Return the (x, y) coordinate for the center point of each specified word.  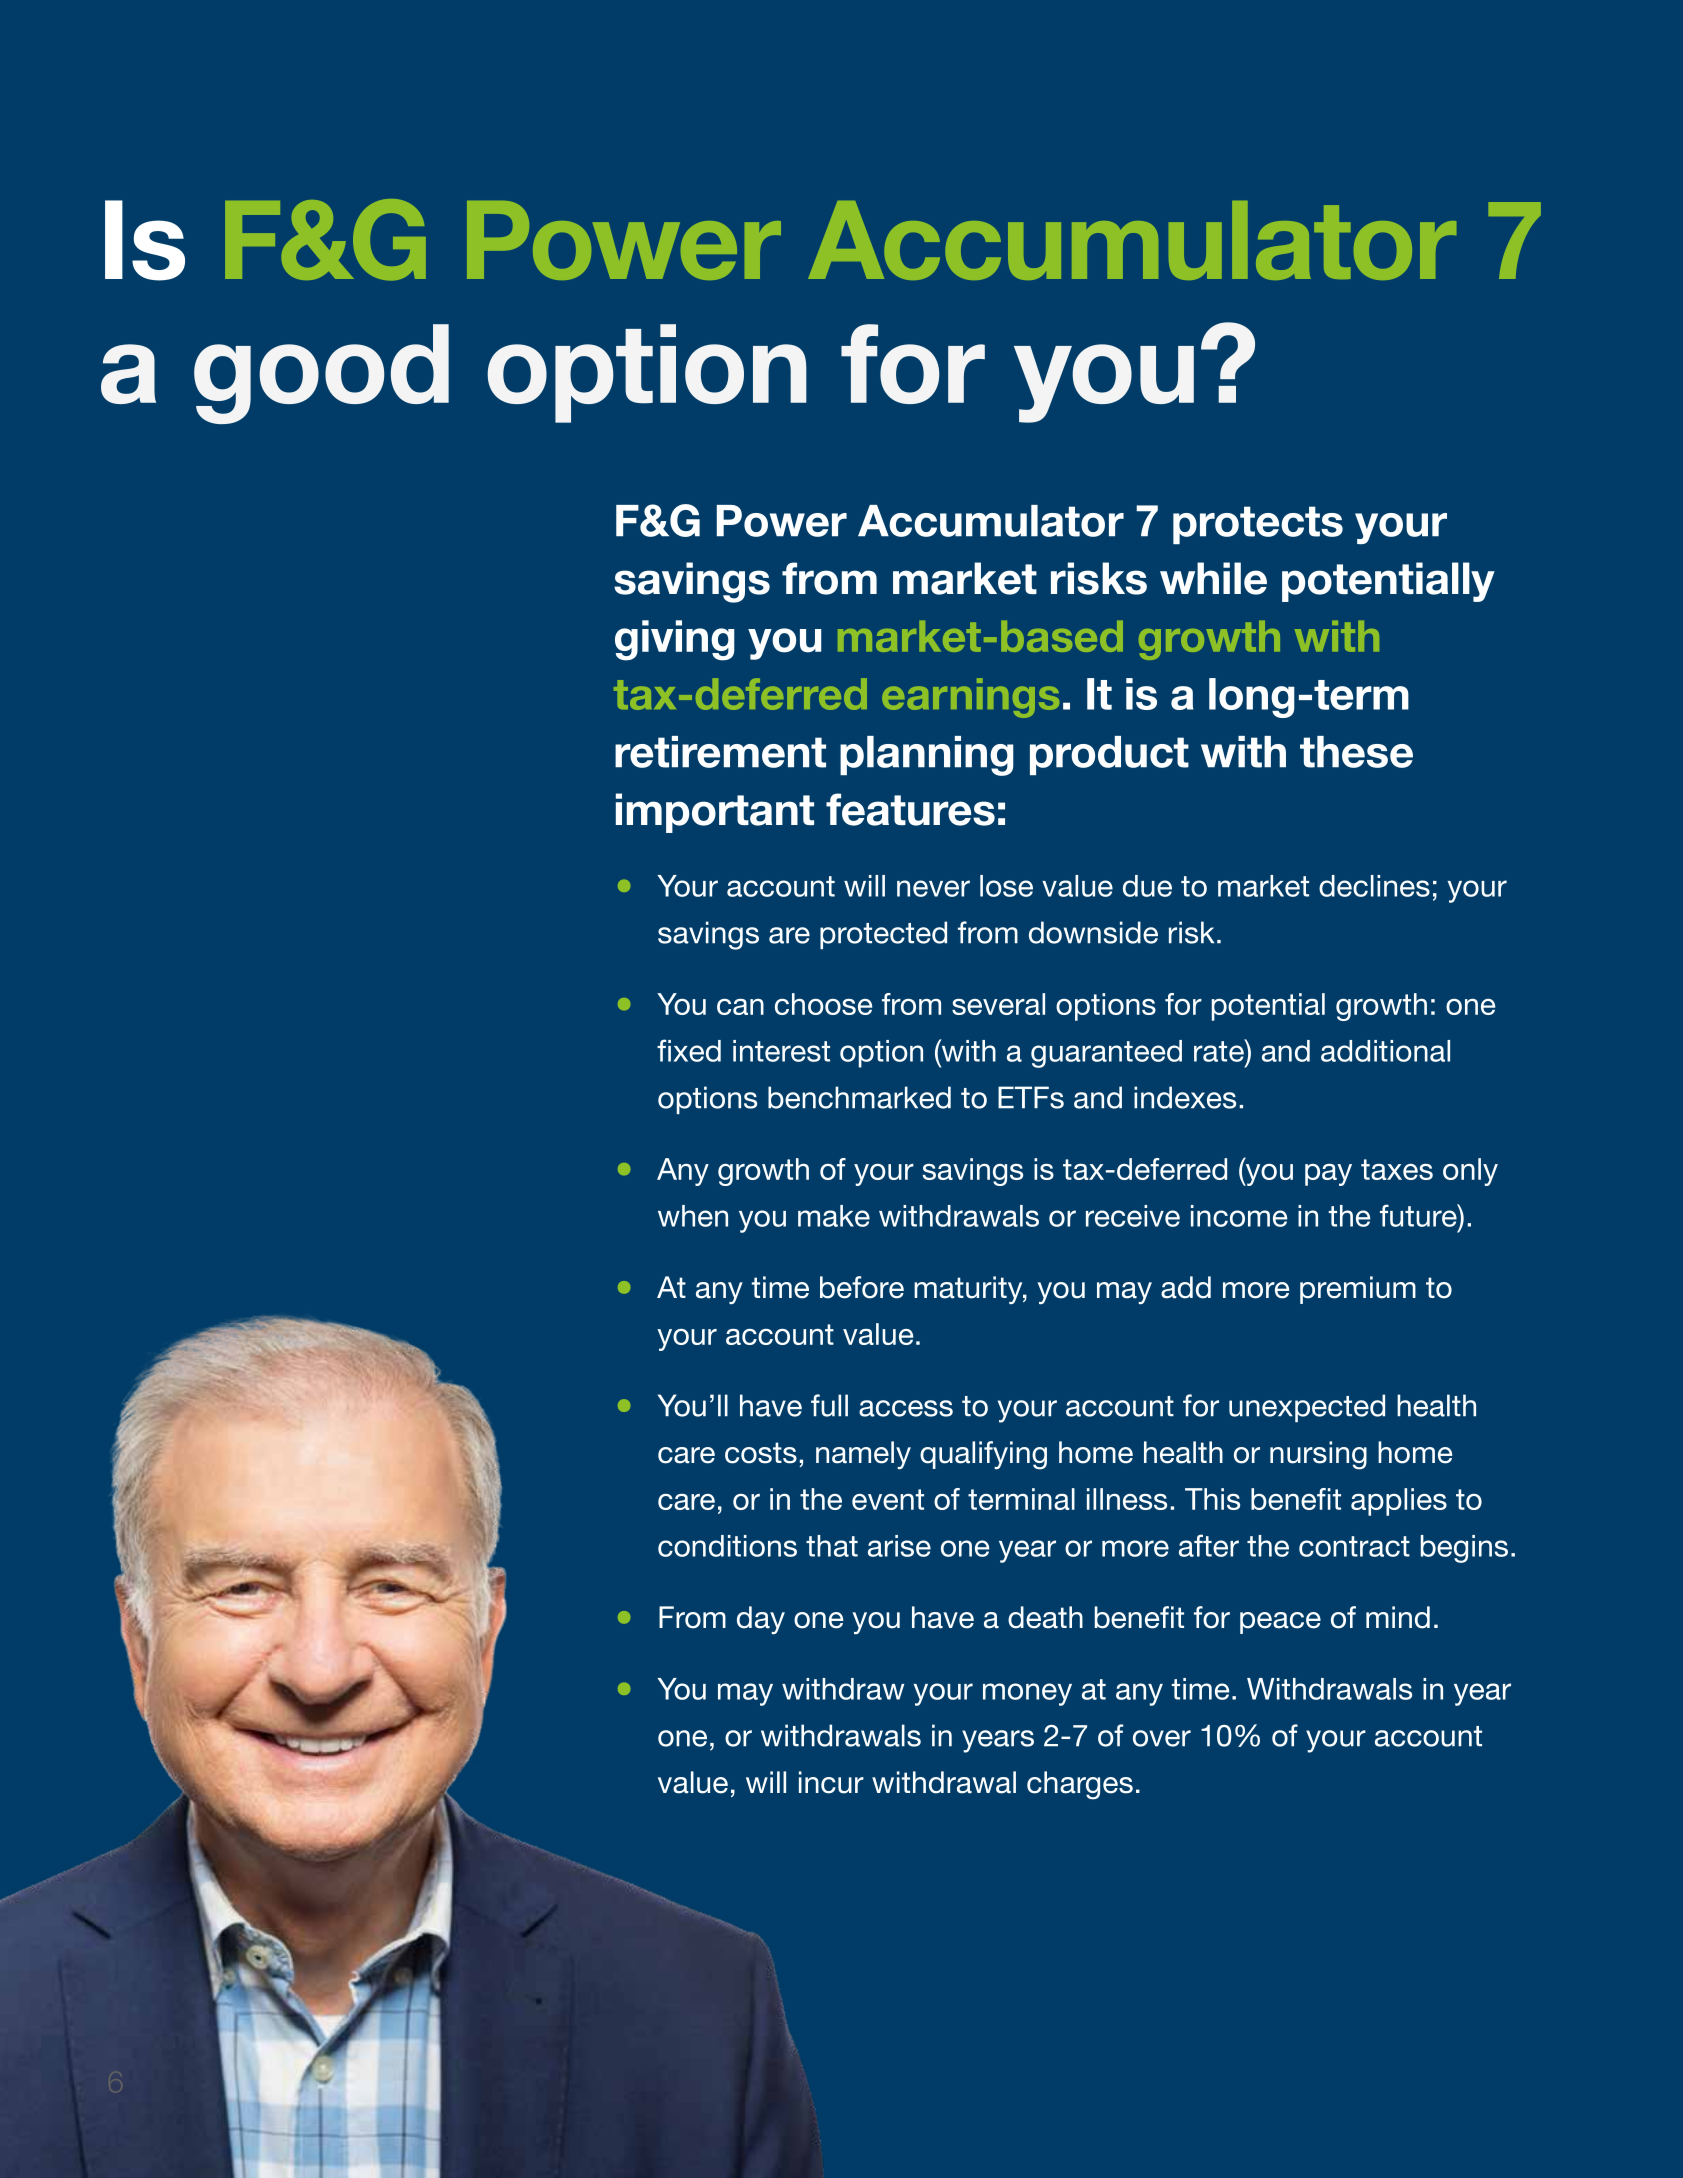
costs (761, 1453)
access (906, 1408)
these (1356, 752)
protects (1258, 525)
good (321, 374)
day (761, 1620)
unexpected (1307, 1408)
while (1213, 578)
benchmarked (859, 1097)
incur (831, 1782)
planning (927, 756)
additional (1385, 1051)
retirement (720, 752)
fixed (689, 1050)
